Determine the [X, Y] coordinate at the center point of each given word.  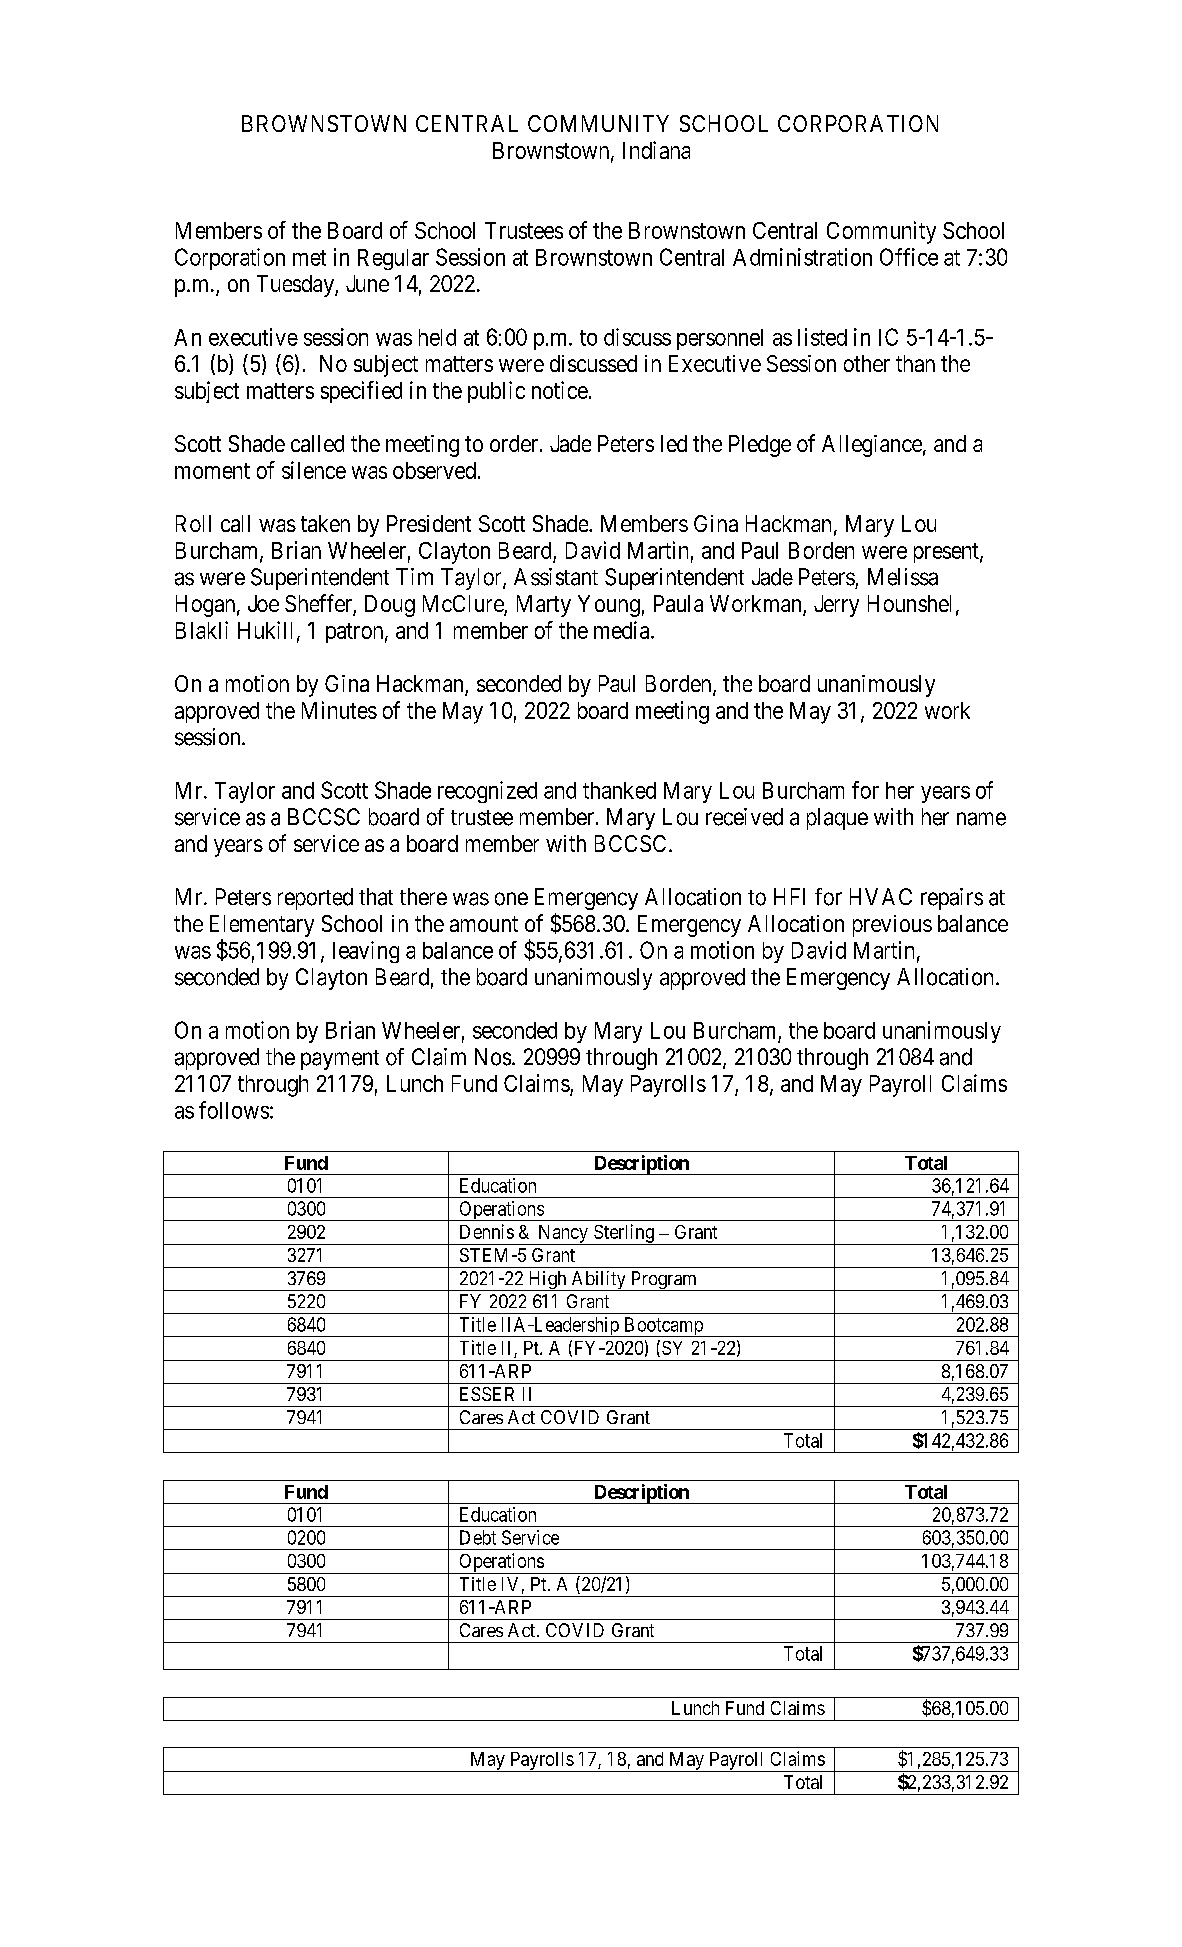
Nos [493, 1057]
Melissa [903, 577]
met [309, 258]
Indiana [656, 150]
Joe [263, 603]
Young [609, 606]
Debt [478, 1537]
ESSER [487, 1394]
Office [909, 257]
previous [892, 926]
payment [340, 1060]
